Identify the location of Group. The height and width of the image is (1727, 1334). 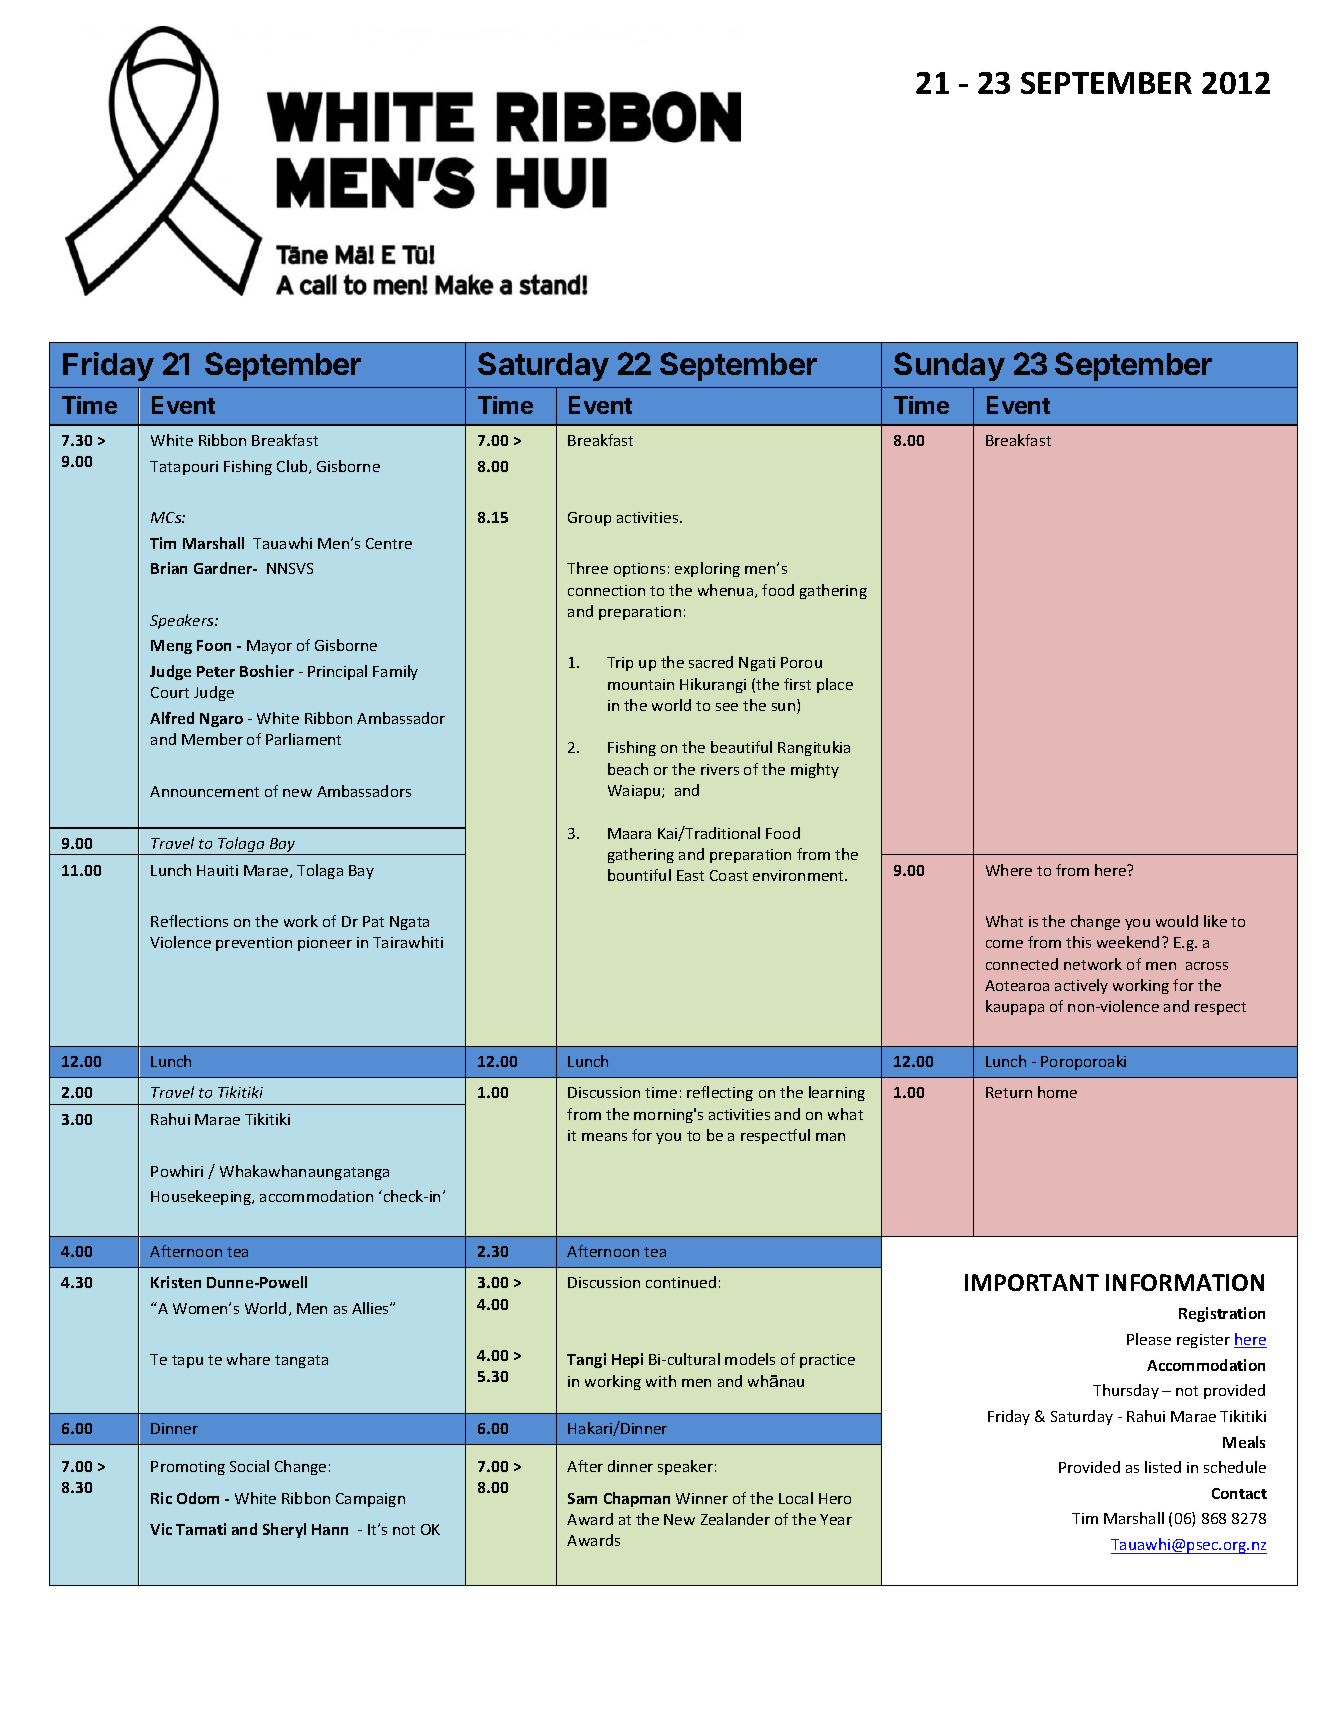
(589, 519).
